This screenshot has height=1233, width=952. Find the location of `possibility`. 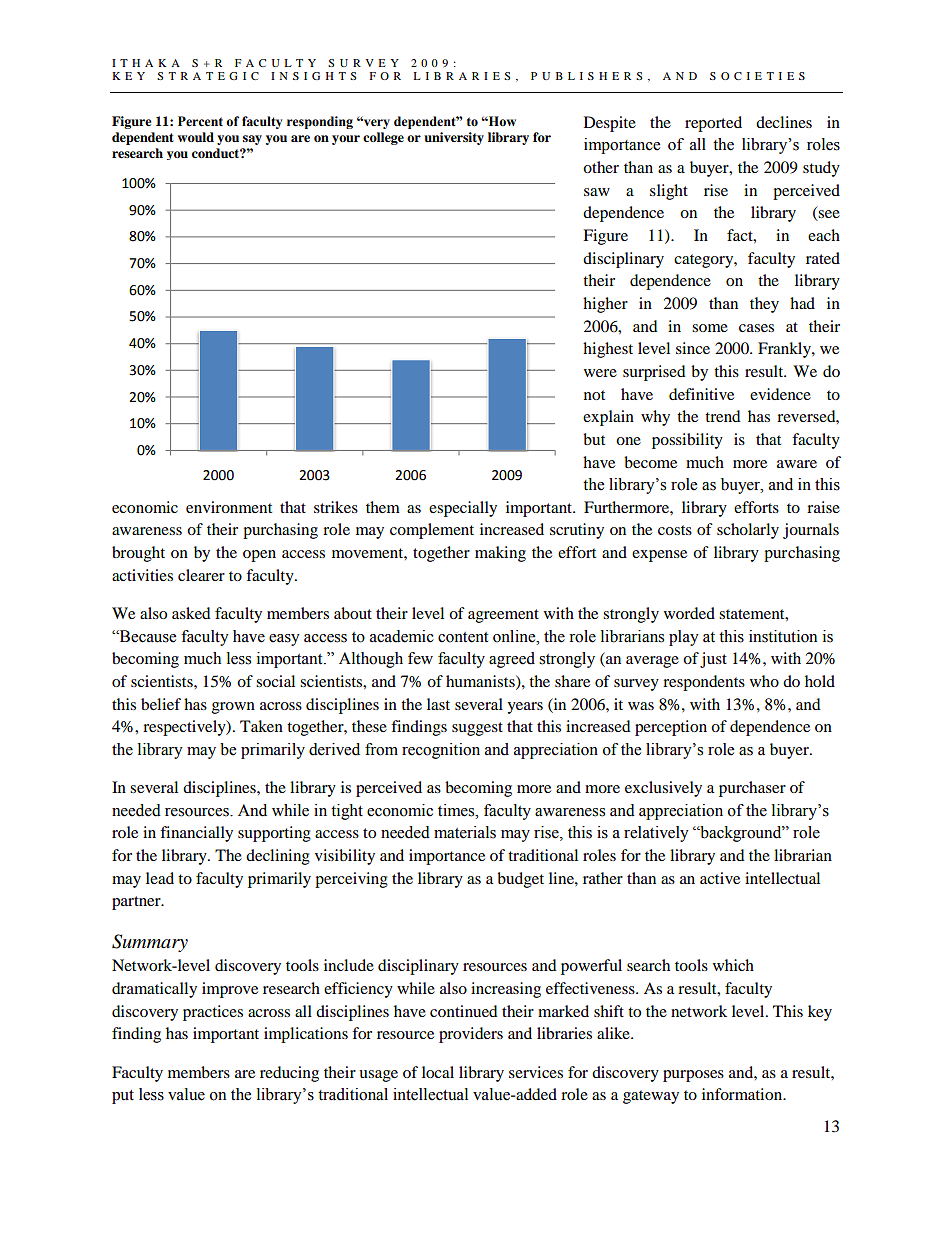

possibility is located at coordinates (687, 441).
